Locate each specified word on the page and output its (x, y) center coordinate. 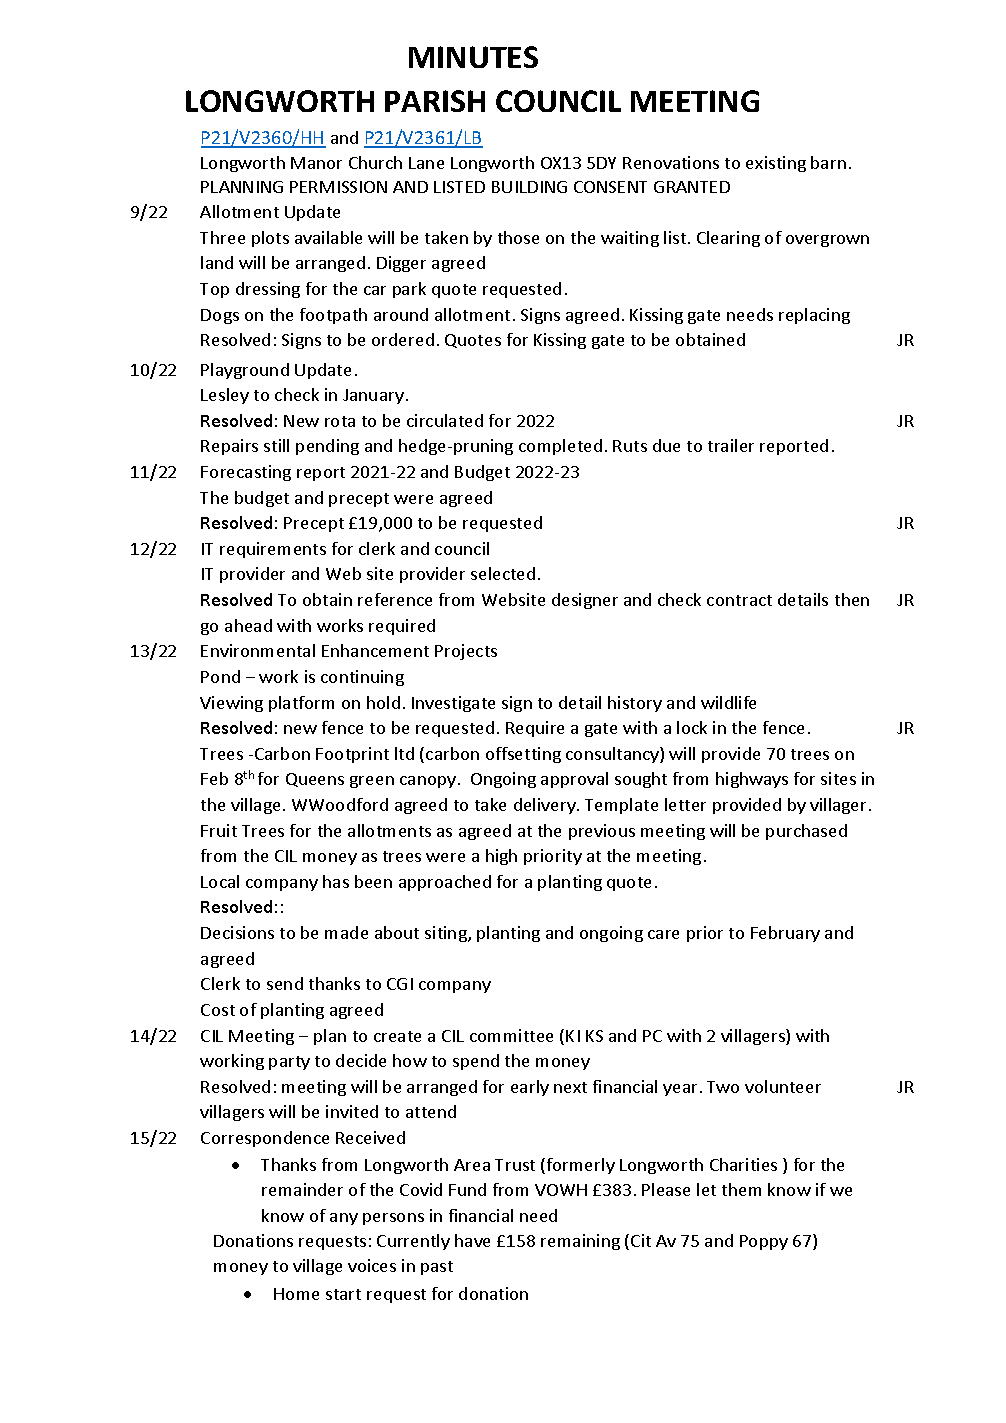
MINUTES (473, 57)
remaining (580, 1242)
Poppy (764, 1242)
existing (776, 164)
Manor (316, 163)
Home (296, 1294)
